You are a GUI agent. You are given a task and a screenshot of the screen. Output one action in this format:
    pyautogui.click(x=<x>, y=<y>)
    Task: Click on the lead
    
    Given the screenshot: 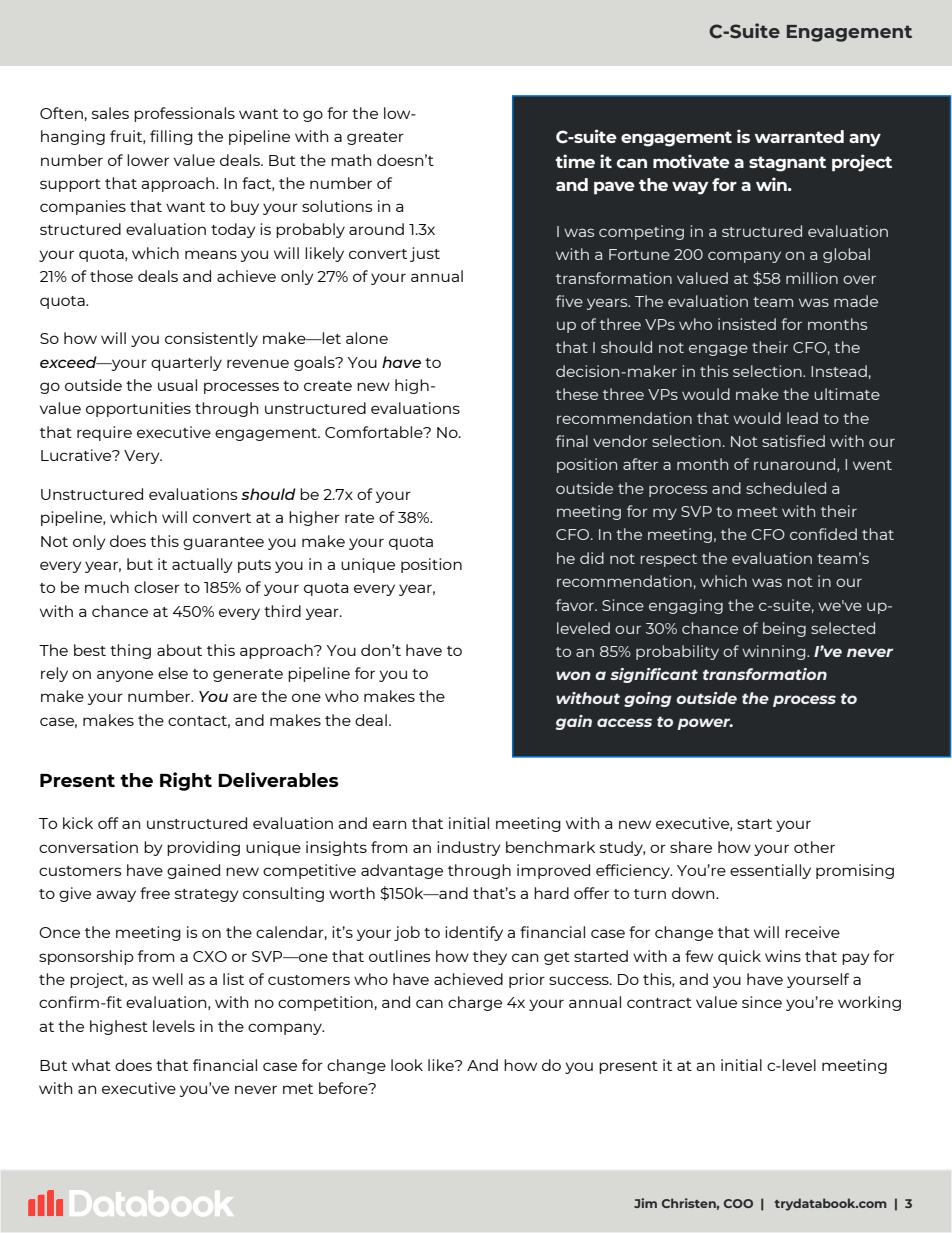 What is the action you would take?
    pyautogui.click(x=802, y=418)
